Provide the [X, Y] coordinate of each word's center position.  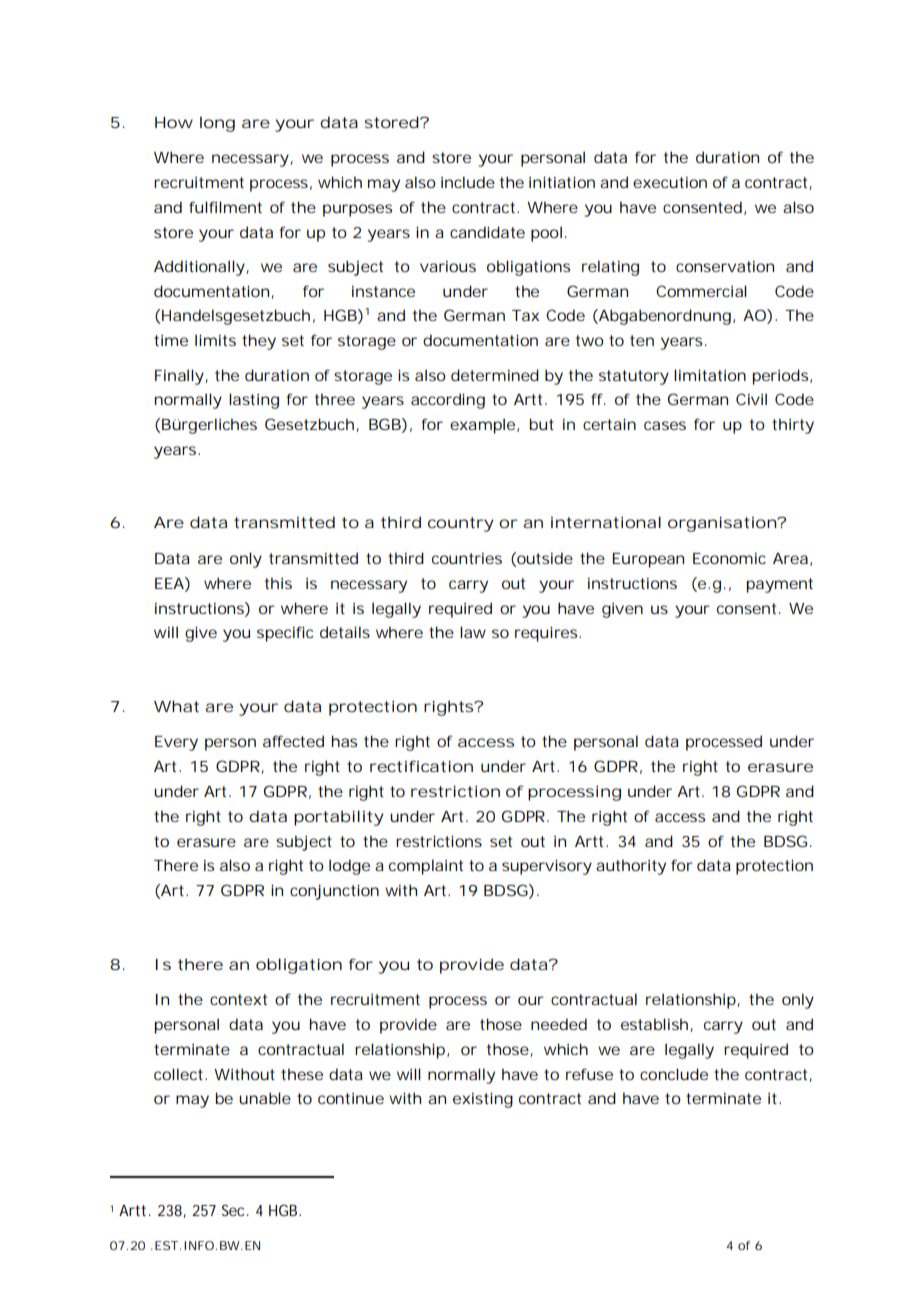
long [217, 124]
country [461, 524]
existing [483, 1100]
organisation [724, 524]
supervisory [547, 867]
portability [339, 818]
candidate [487, 232]
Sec [235, 1210]
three [335, 399]
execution [670, 182]
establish [657, 1025]
